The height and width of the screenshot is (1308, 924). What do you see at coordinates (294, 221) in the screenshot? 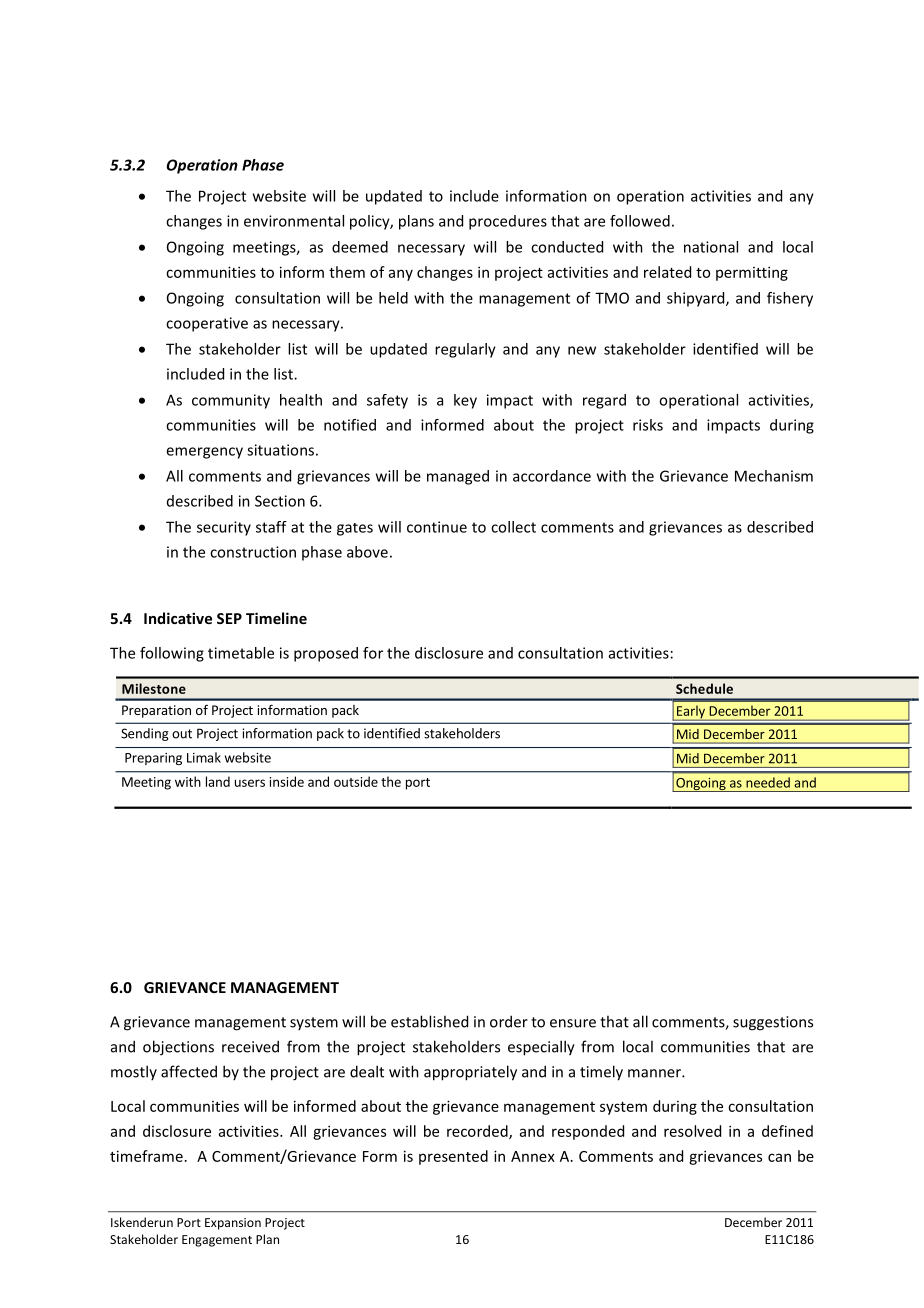
I see `environmental` at bounding box center [294, 221].
